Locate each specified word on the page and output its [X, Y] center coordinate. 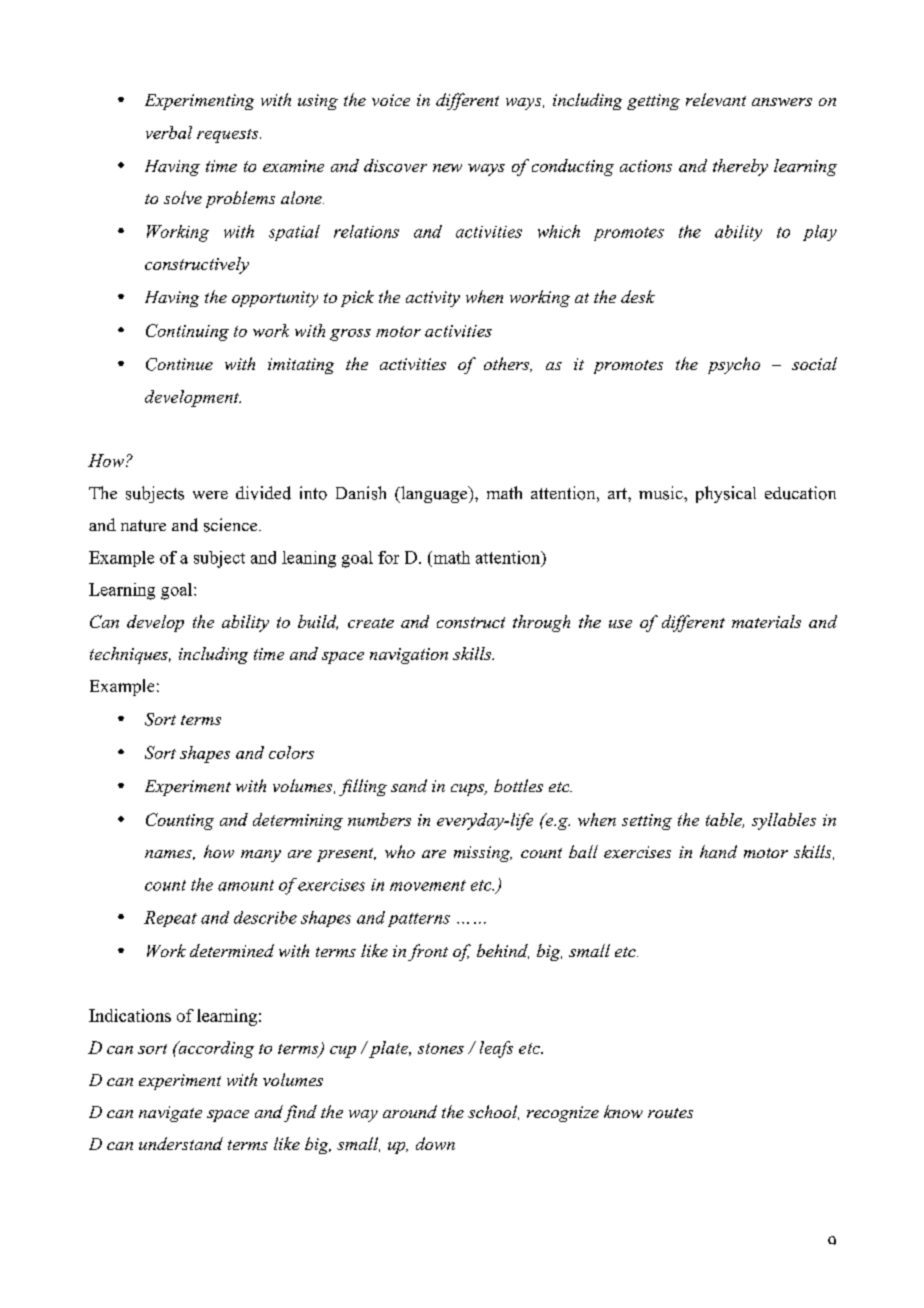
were [210, 495]
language [434, 494]
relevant [716, 99]
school [493, 1112]
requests [229, 136]
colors [291, 752]
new [447, 168]
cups [468, 790]
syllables [784, 821]
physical [726, 494]
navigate [170, 1114]
